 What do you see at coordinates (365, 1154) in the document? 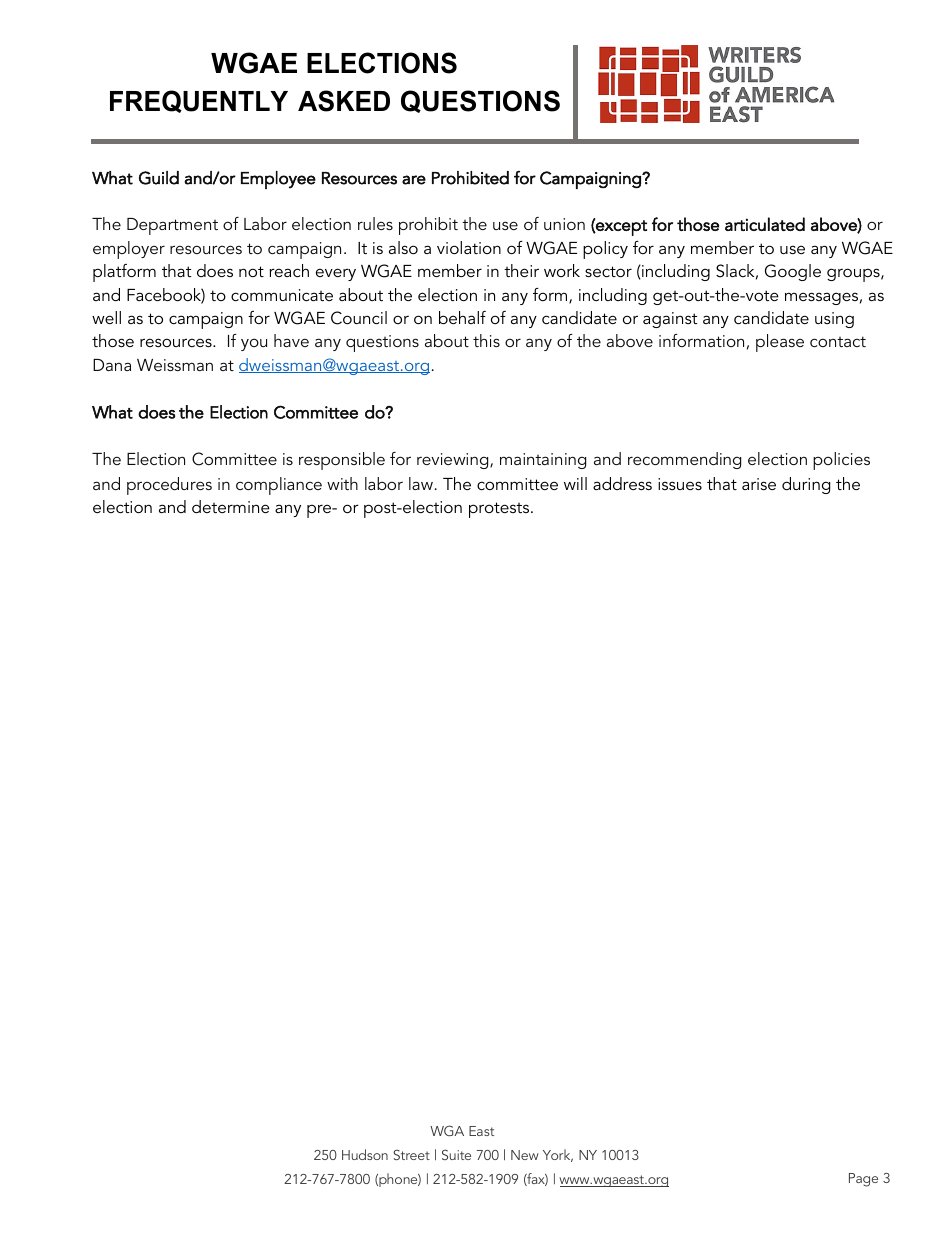
I see `Hudson` at bounding box center [365, 1154].
